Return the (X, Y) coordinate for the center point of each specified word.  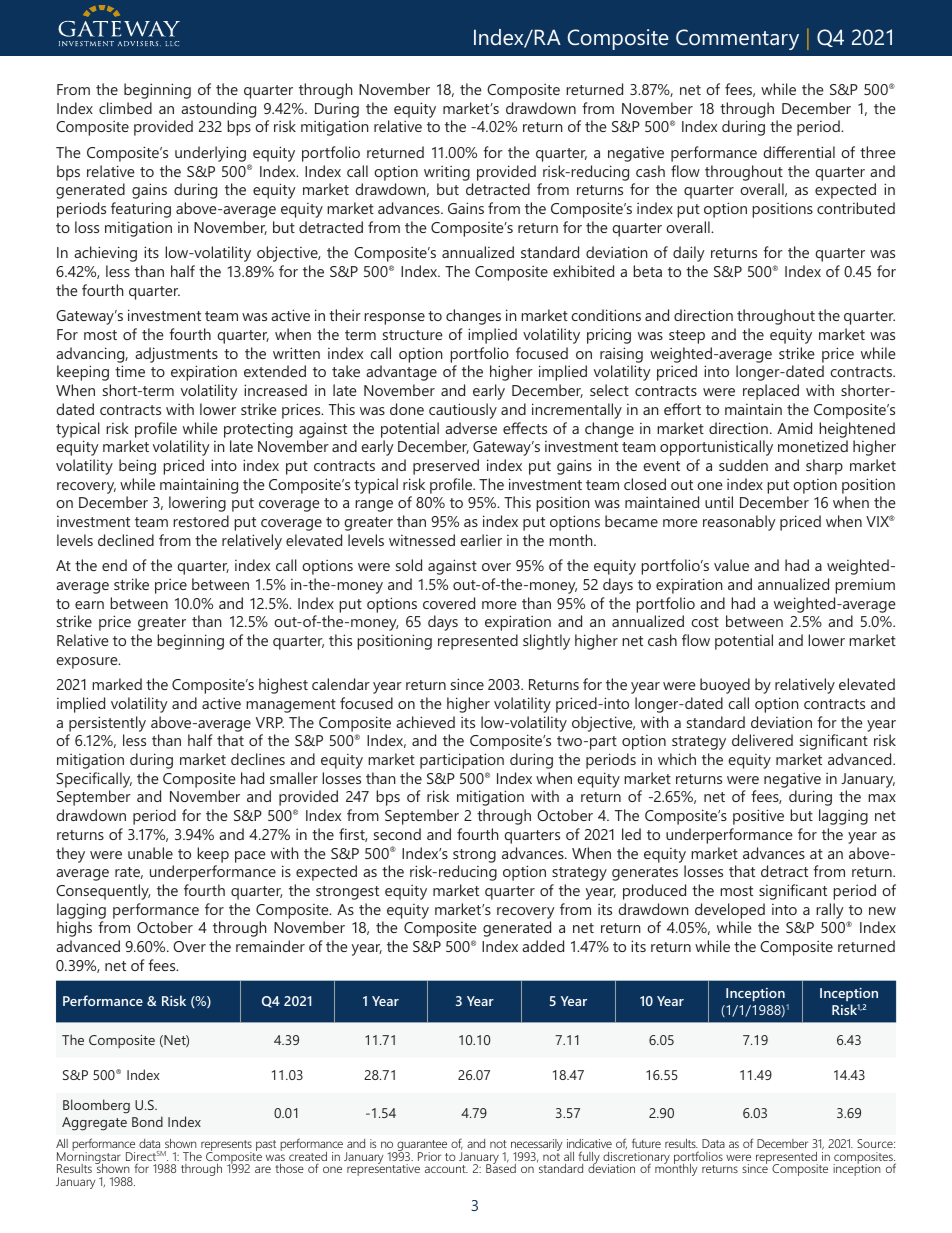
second (397, 834)
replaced (771, 392)
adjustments (176, 355)
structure (413, 335)
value (731, 565)
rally (830, 911)
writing (447, 173)
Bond (147, 1121)
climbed (125, 108)
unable (150, 853)
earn (89, 605)
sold (409, 565)
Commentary (737, 39)
